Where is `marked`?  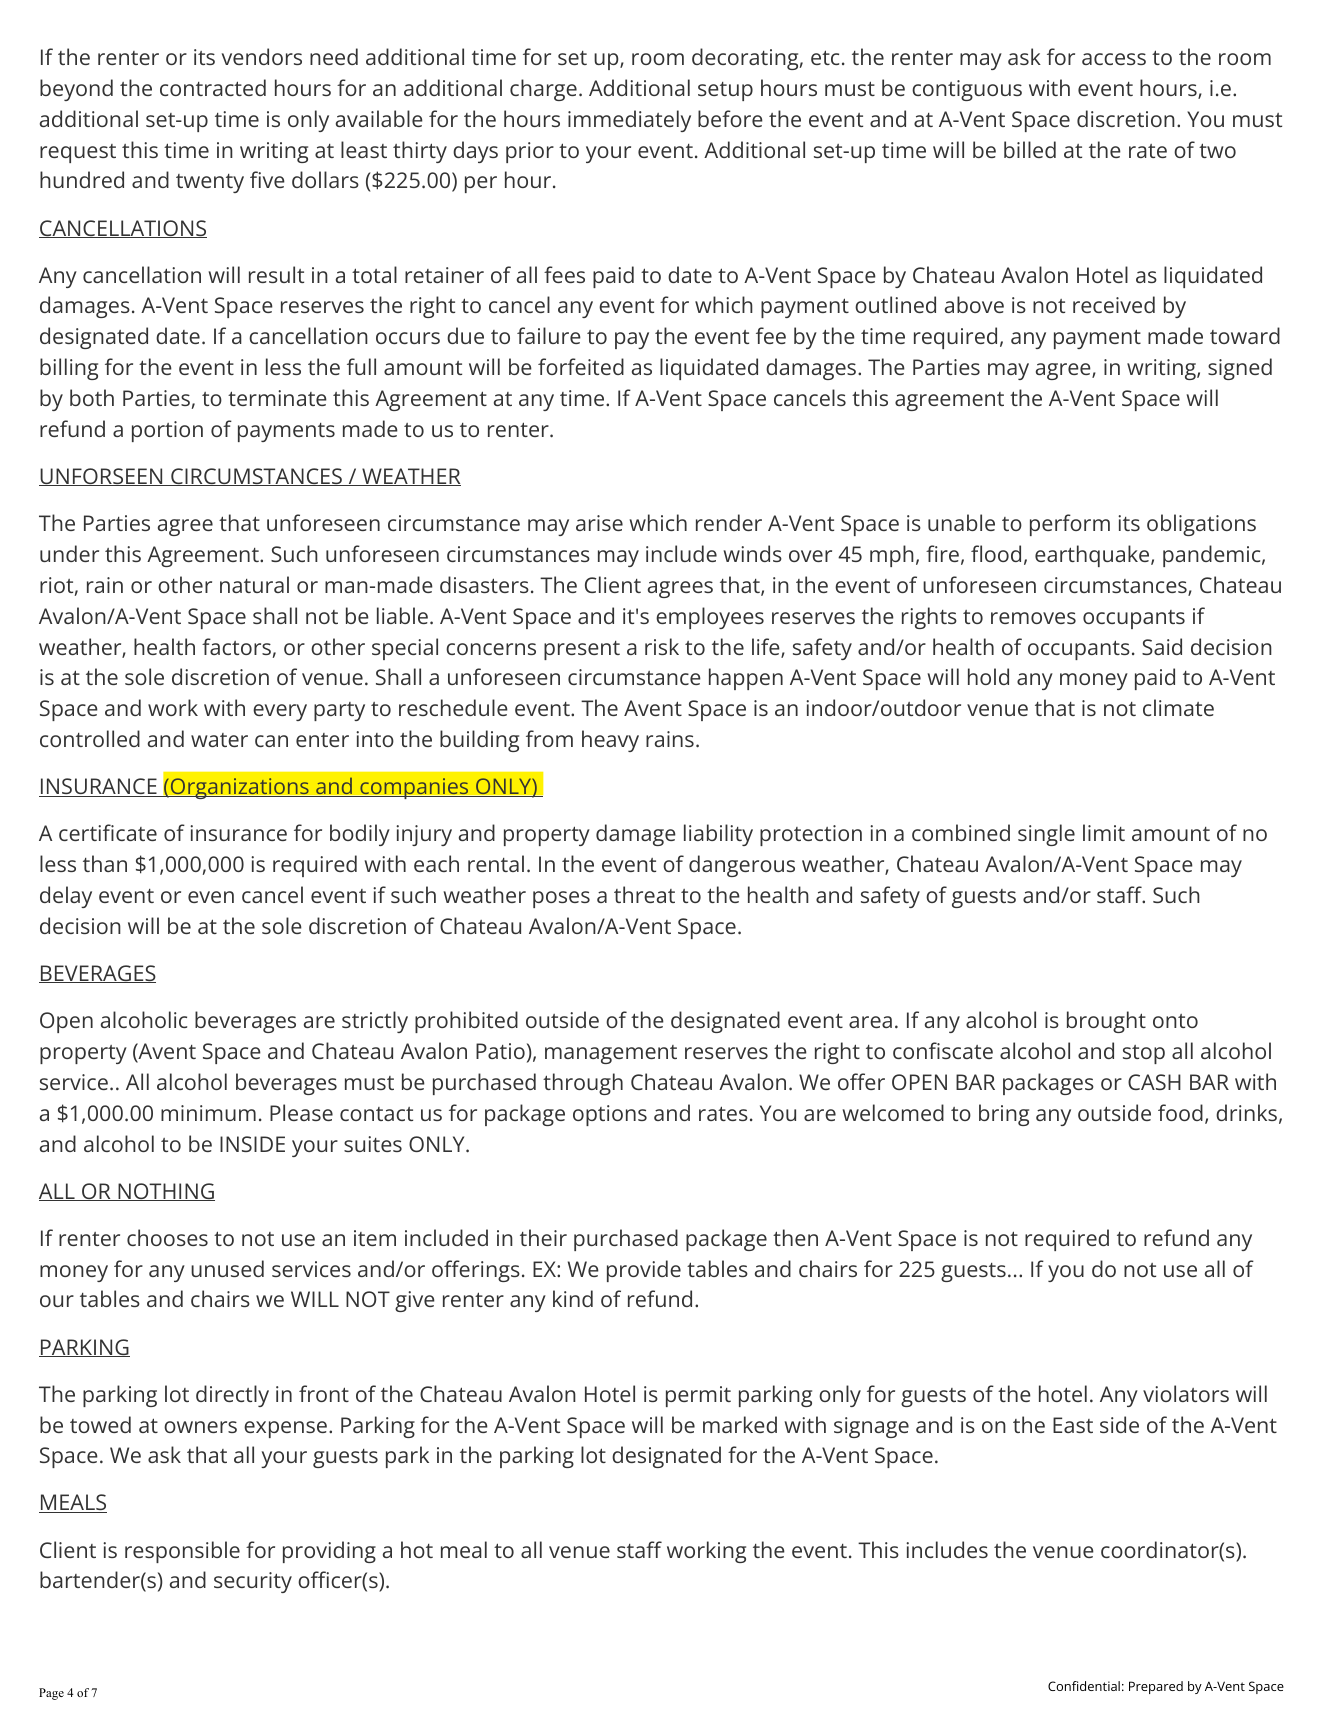 marked is located at coordinates (740, 1424).
